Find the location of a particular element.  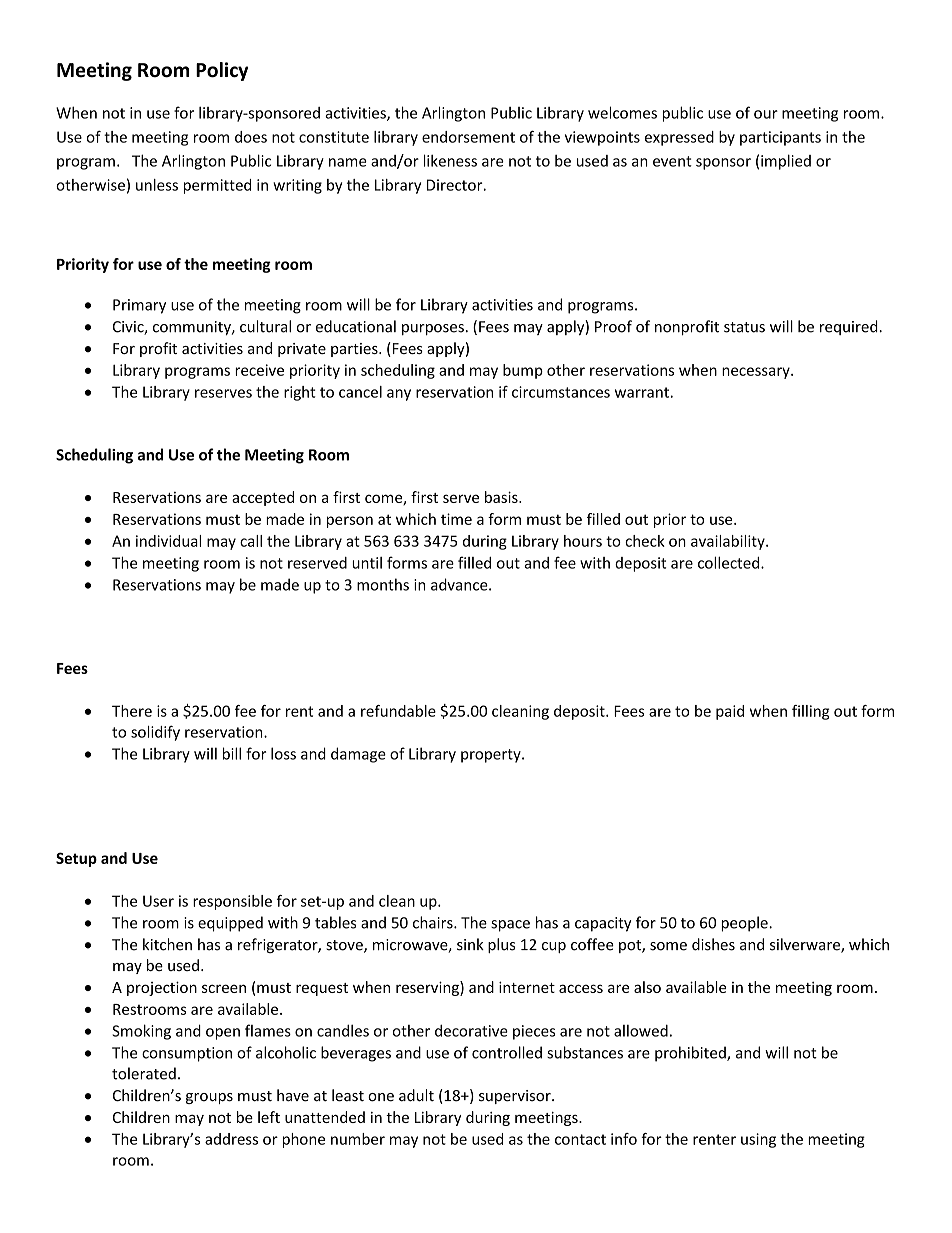

groups is located at coordinates (209, 1098).
